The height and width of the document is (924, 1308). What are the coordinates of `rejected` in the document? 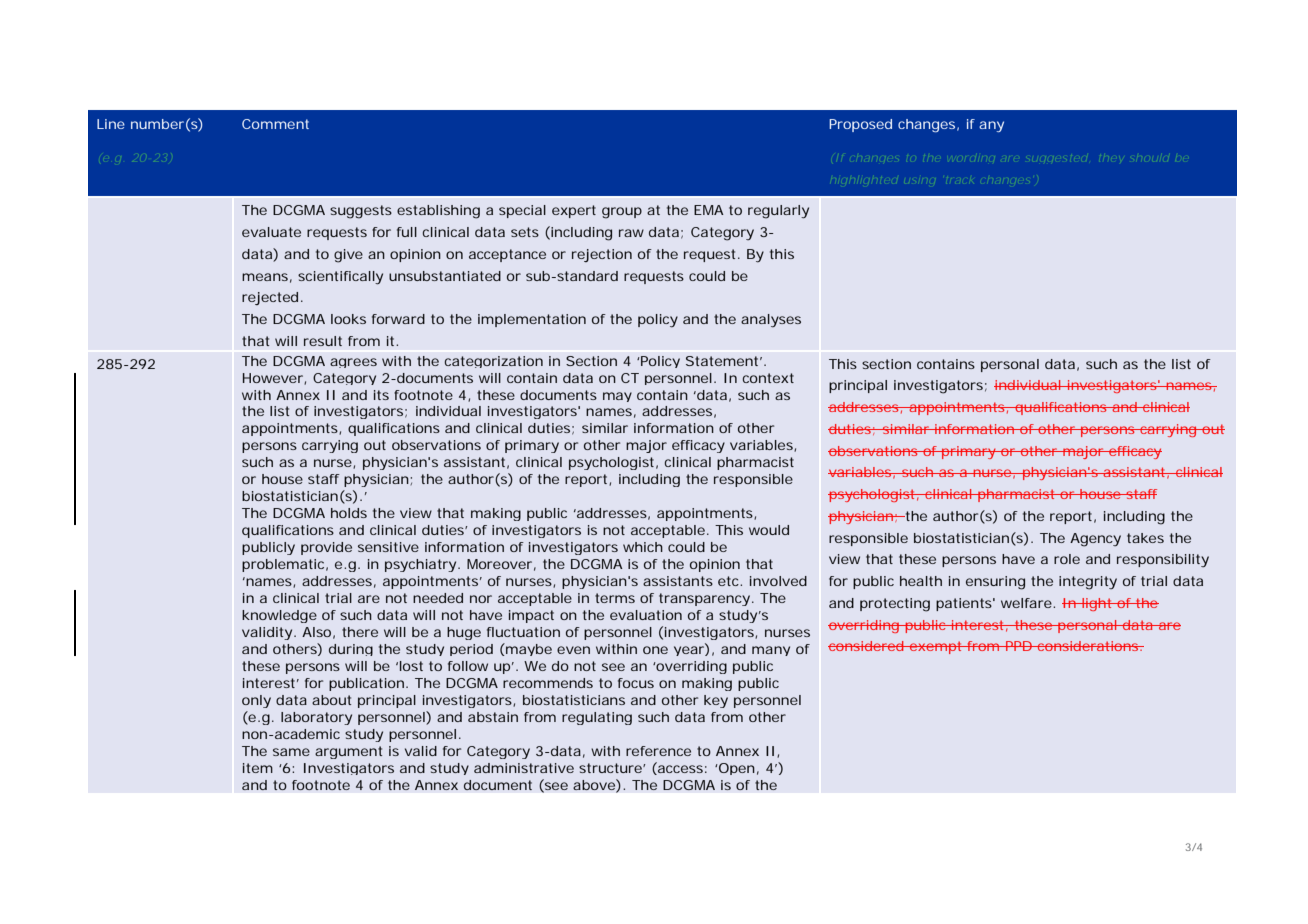 It's located at (270, 298).
